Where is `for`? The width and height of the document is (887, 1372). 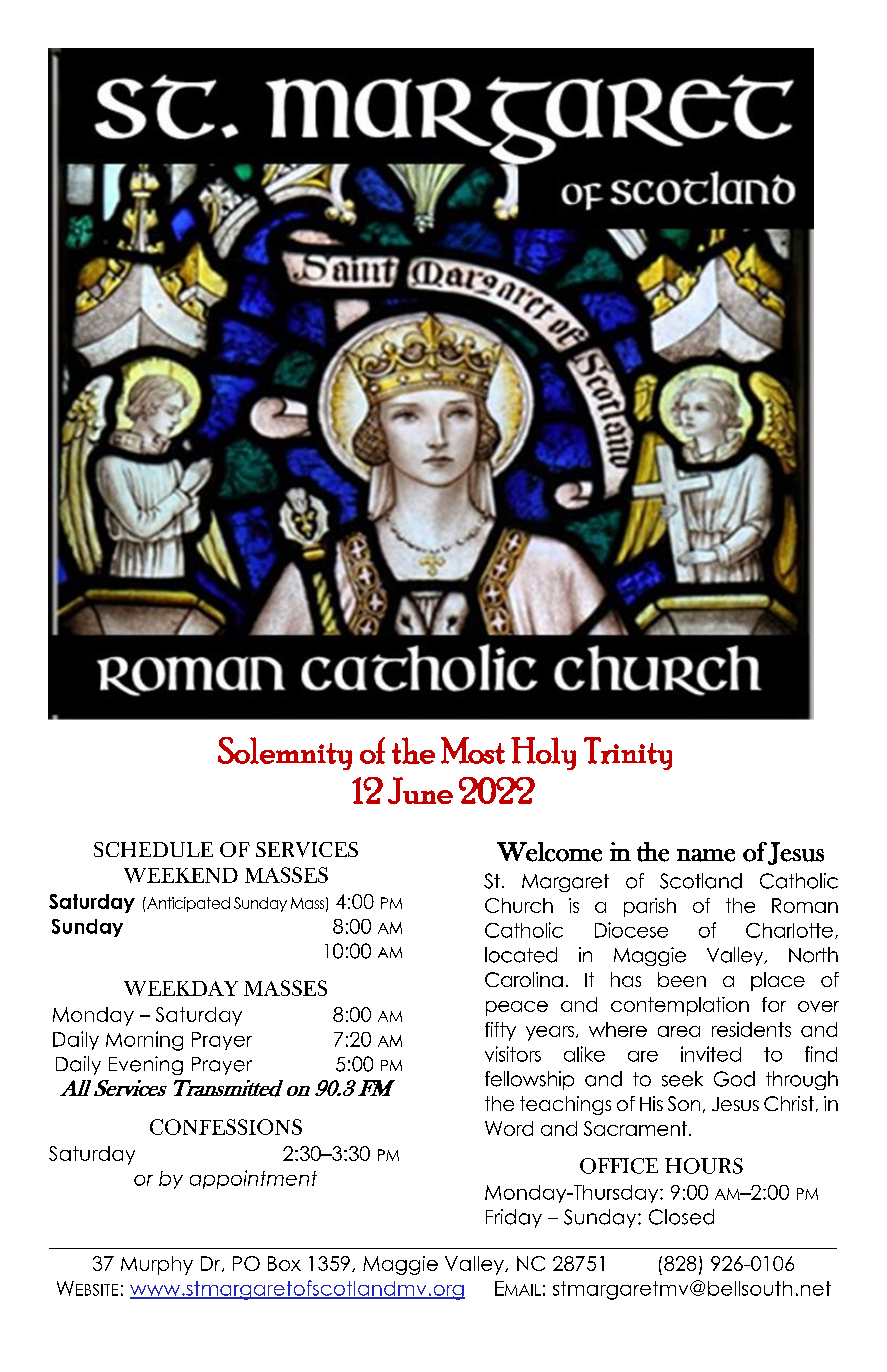 for is located at coordinates (774, 1004).
